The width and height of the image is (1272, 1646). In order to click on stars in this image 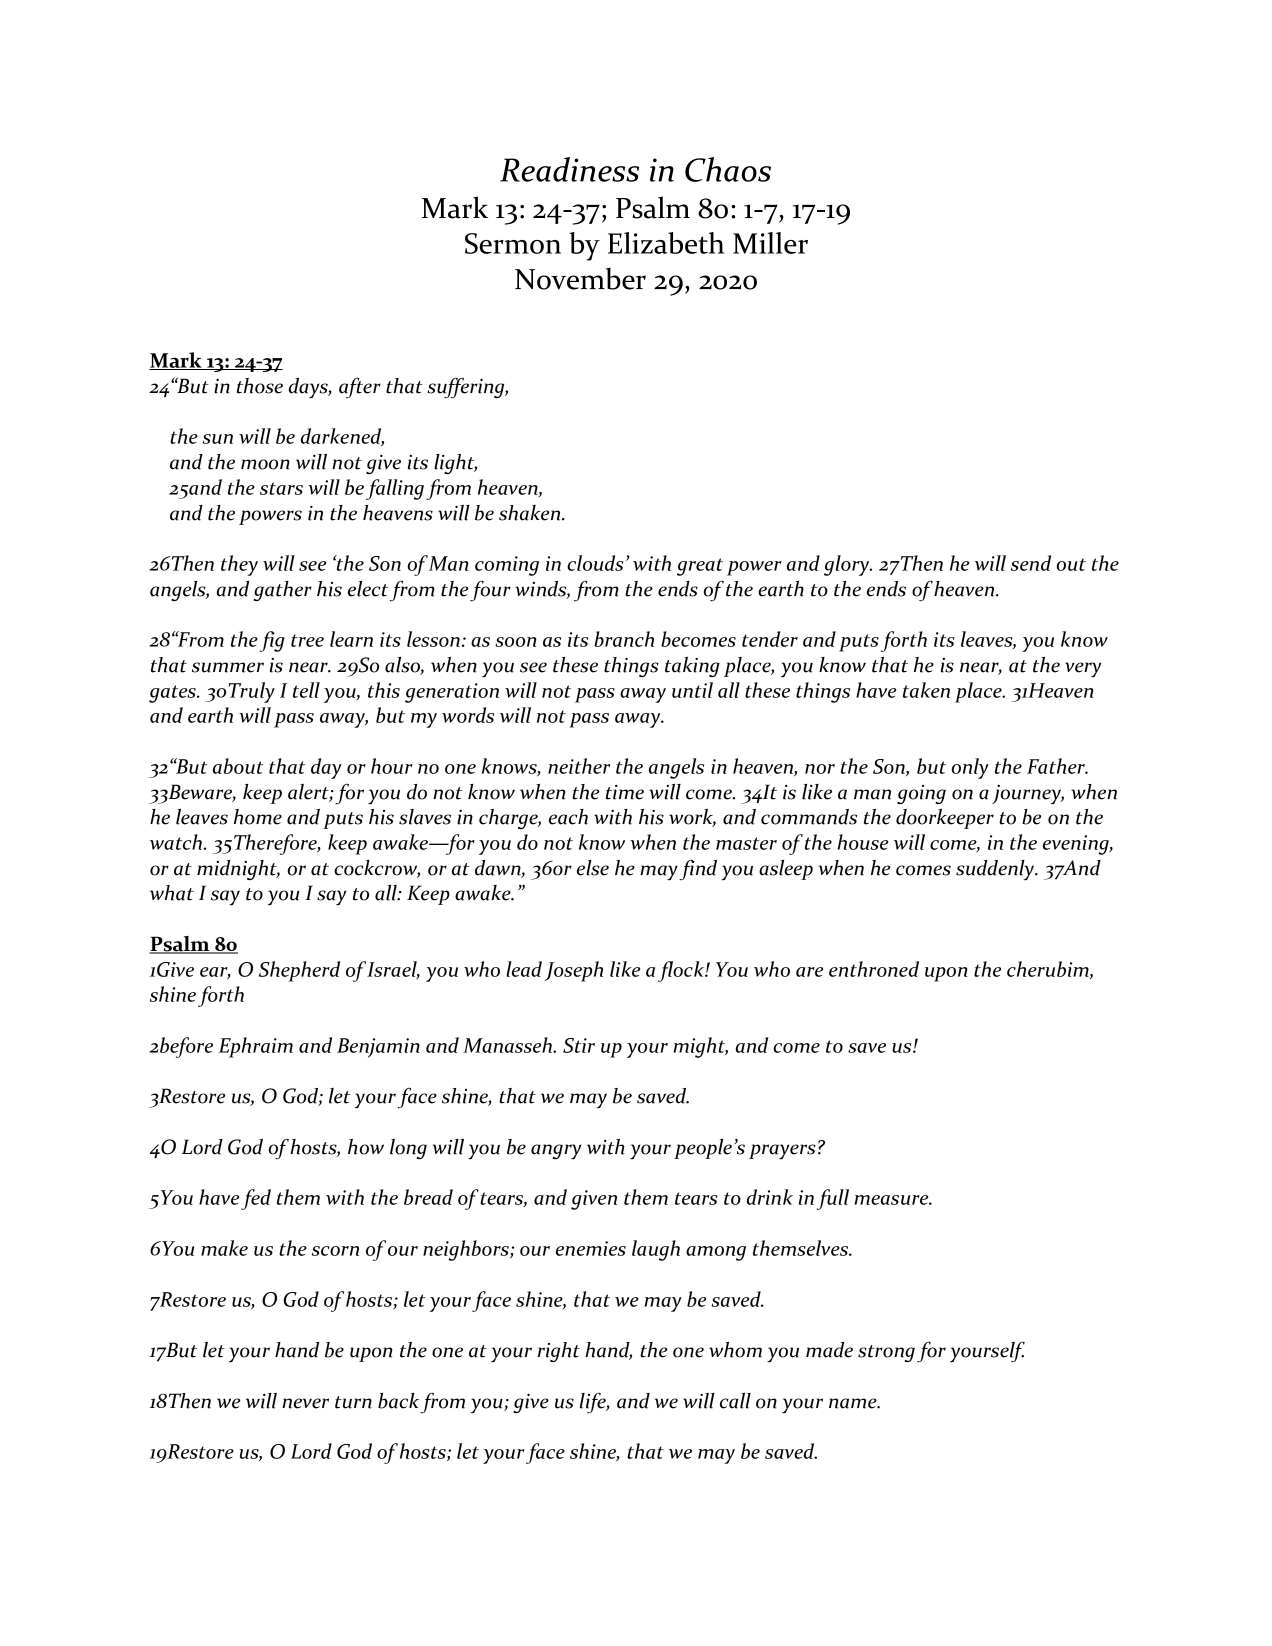, I will do `click(281, 488)`.
